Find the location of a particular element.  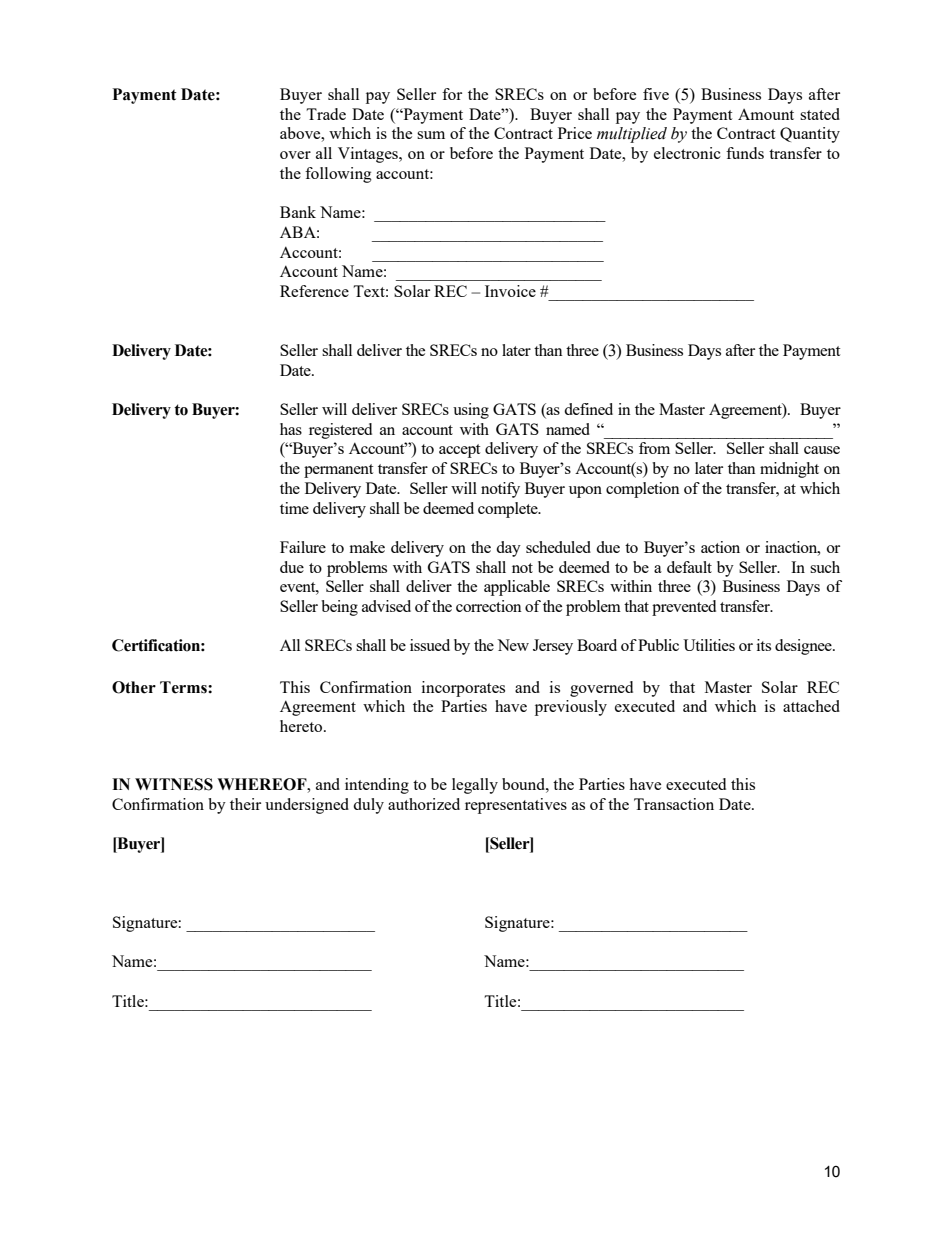

Amount is located at coordinates (766, 114).
